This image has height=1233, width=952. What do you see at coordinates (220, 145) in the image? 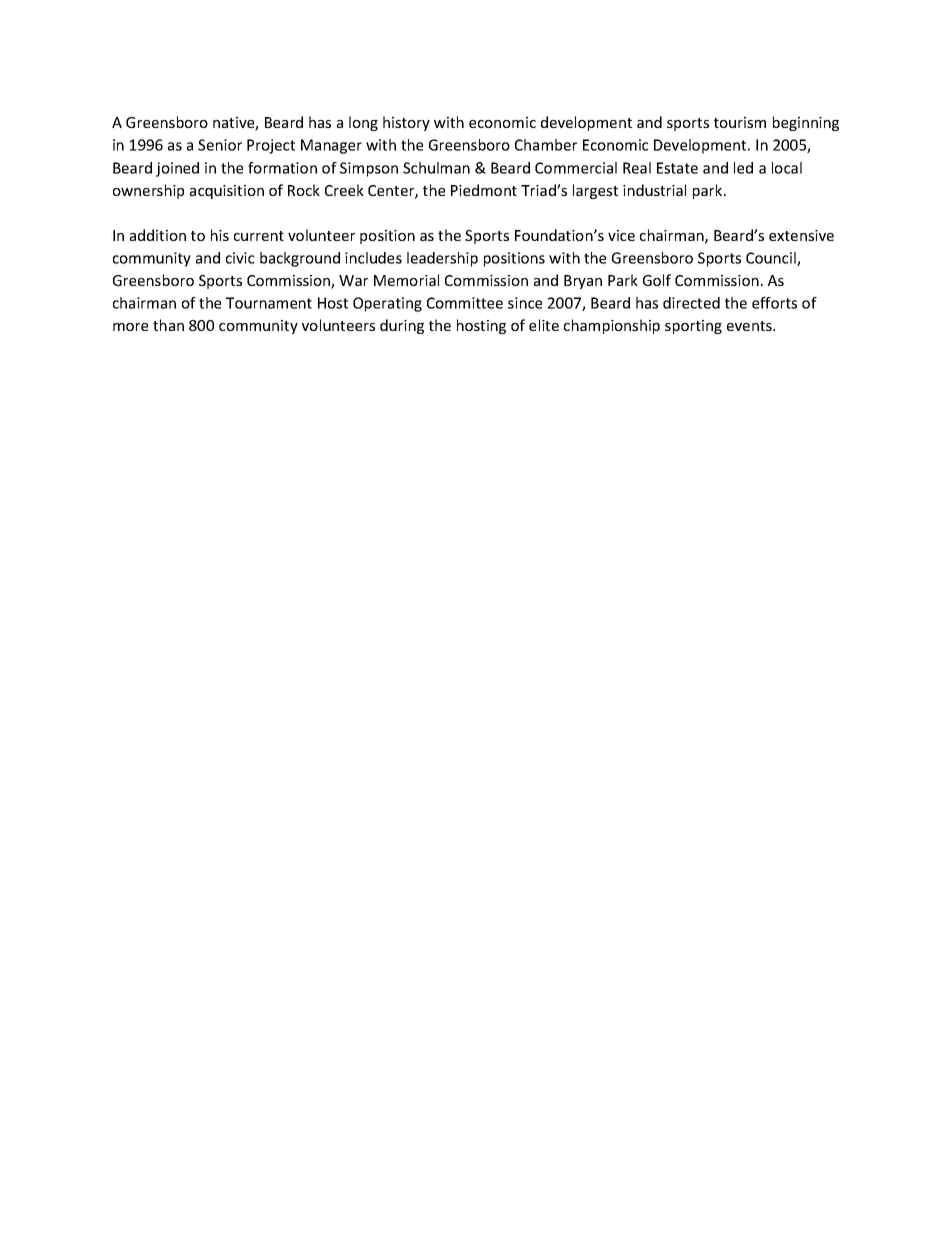
I see `Senior` at bounding box center [220, 145].
